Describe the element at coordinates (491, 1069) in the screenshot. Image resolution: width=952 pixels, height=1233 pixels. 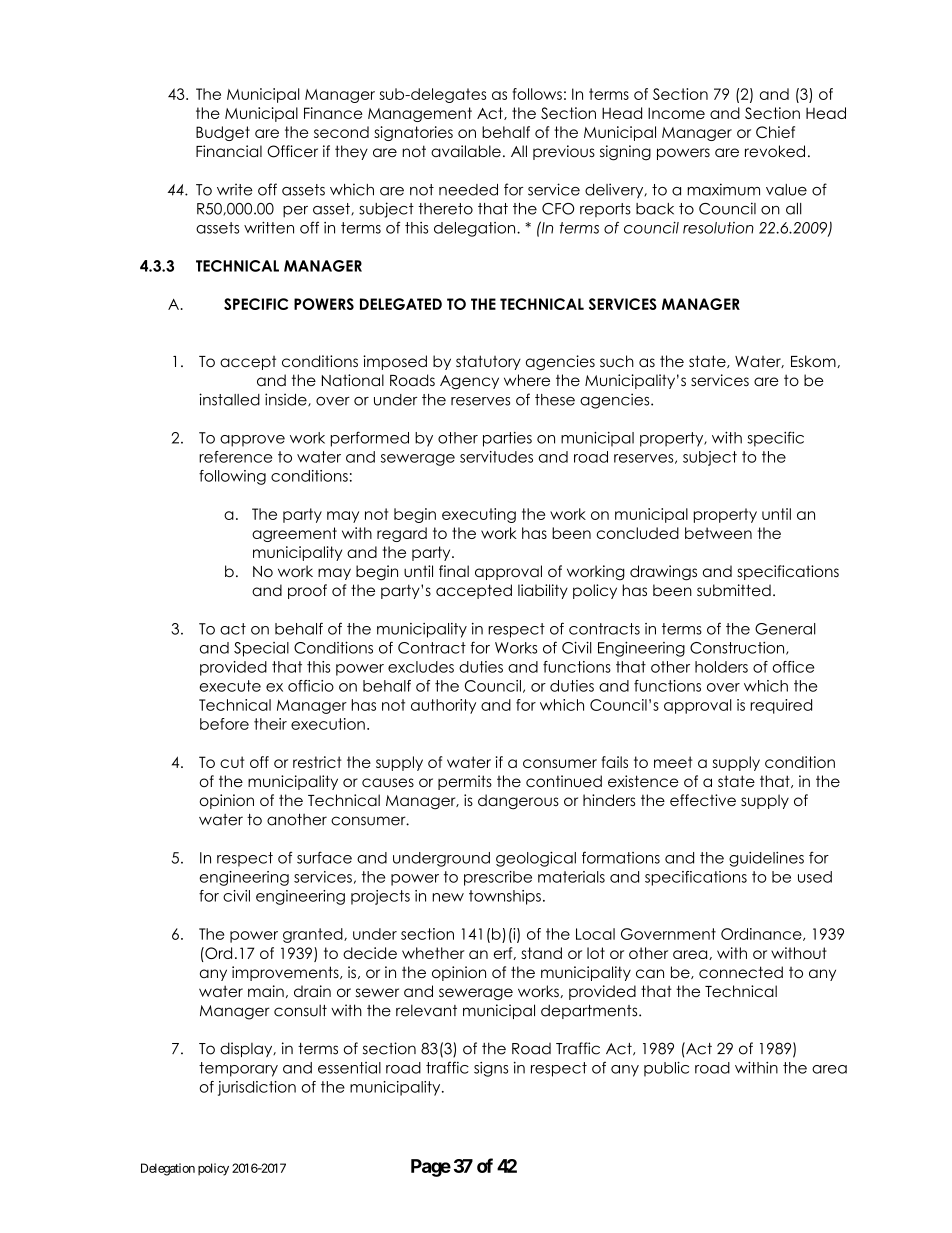
I see `signs` at that location.
